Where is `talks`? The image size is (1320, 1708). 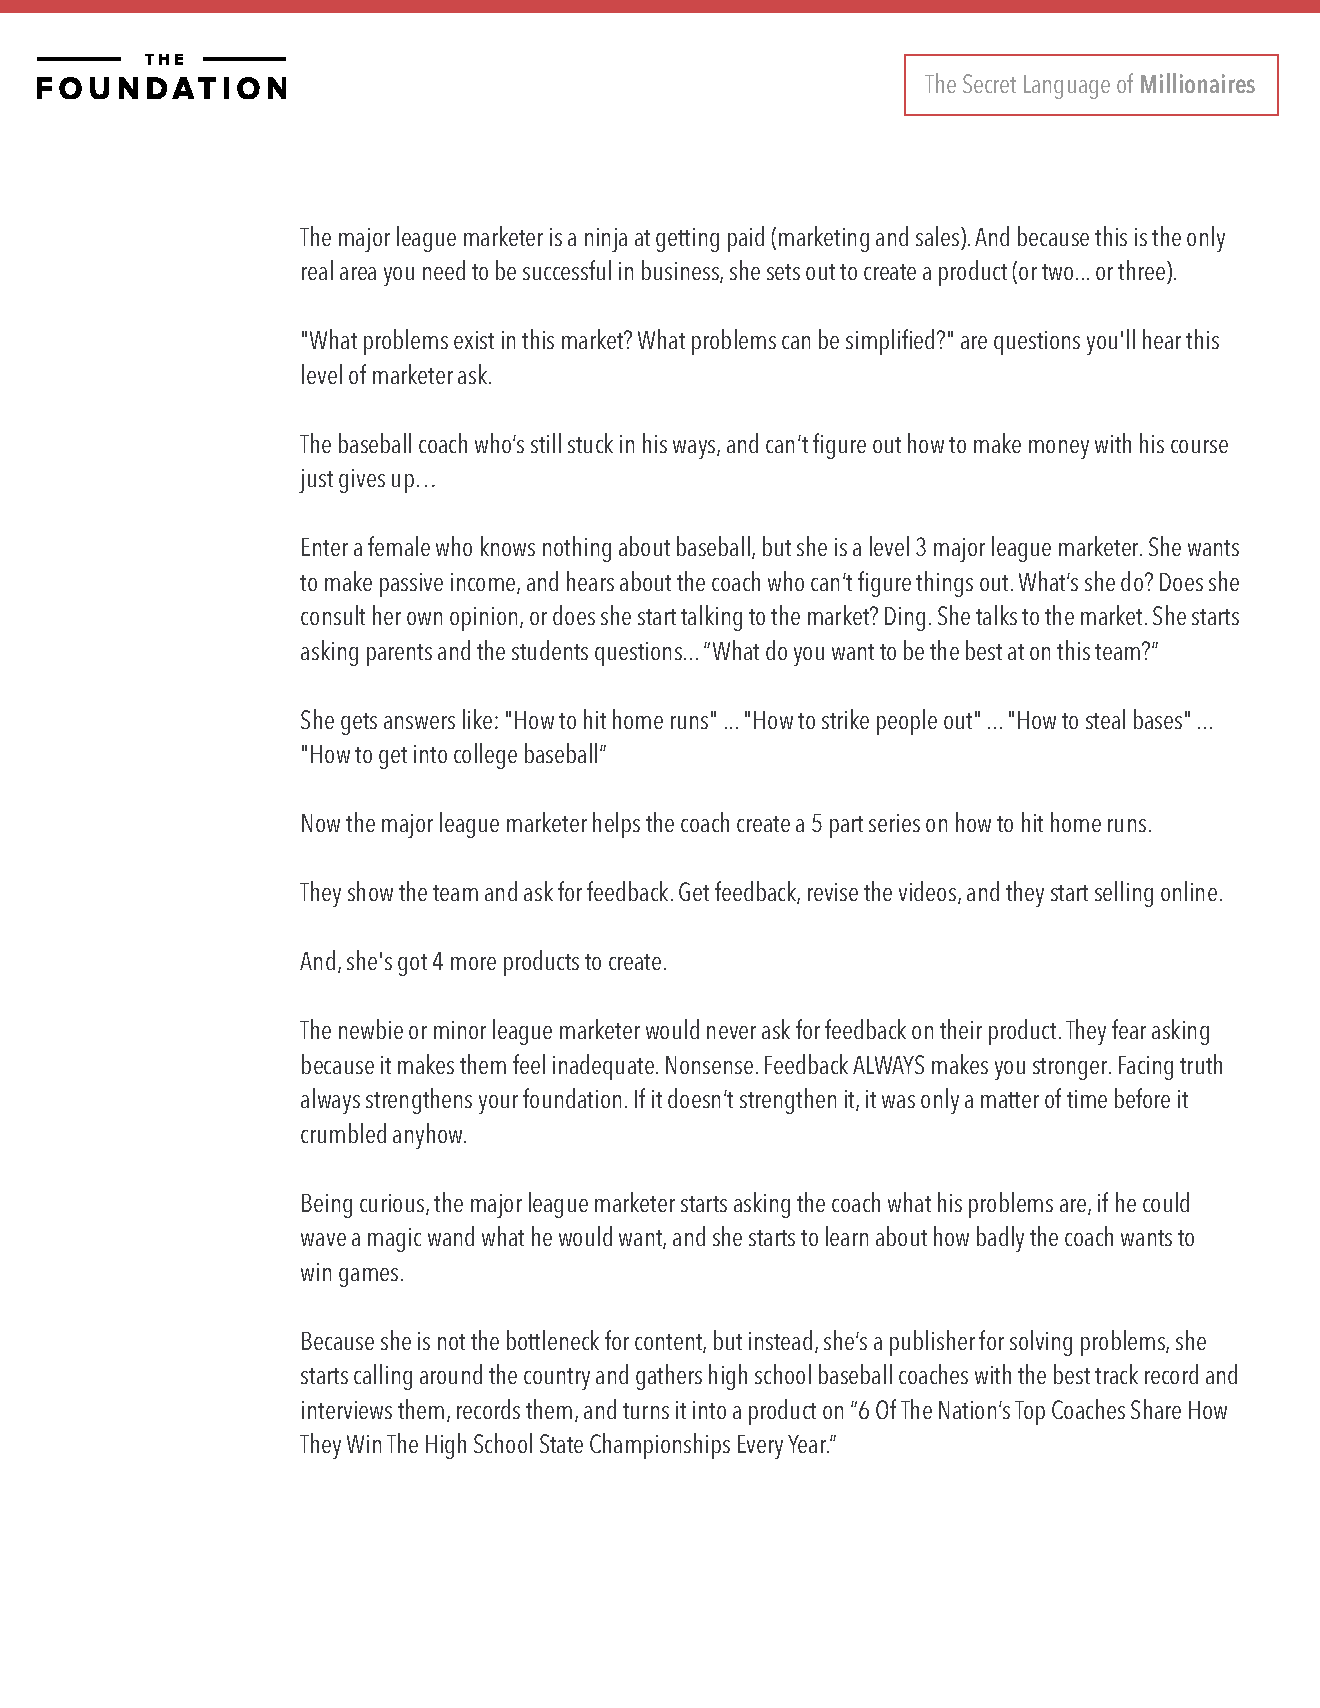
talks is located at coordinates (996, 615).
